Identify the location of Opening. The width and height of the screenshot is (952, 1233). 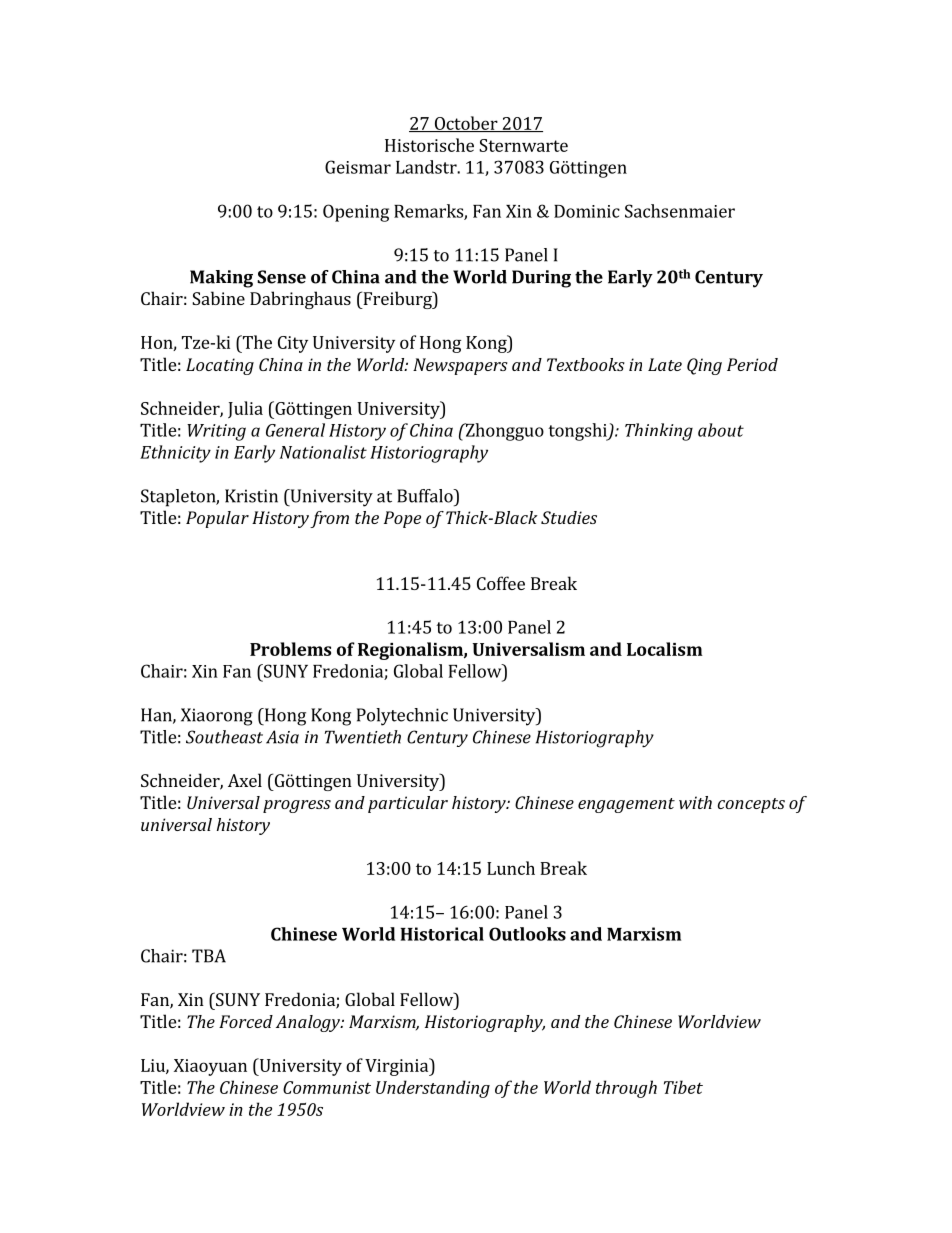
(356, 213).
